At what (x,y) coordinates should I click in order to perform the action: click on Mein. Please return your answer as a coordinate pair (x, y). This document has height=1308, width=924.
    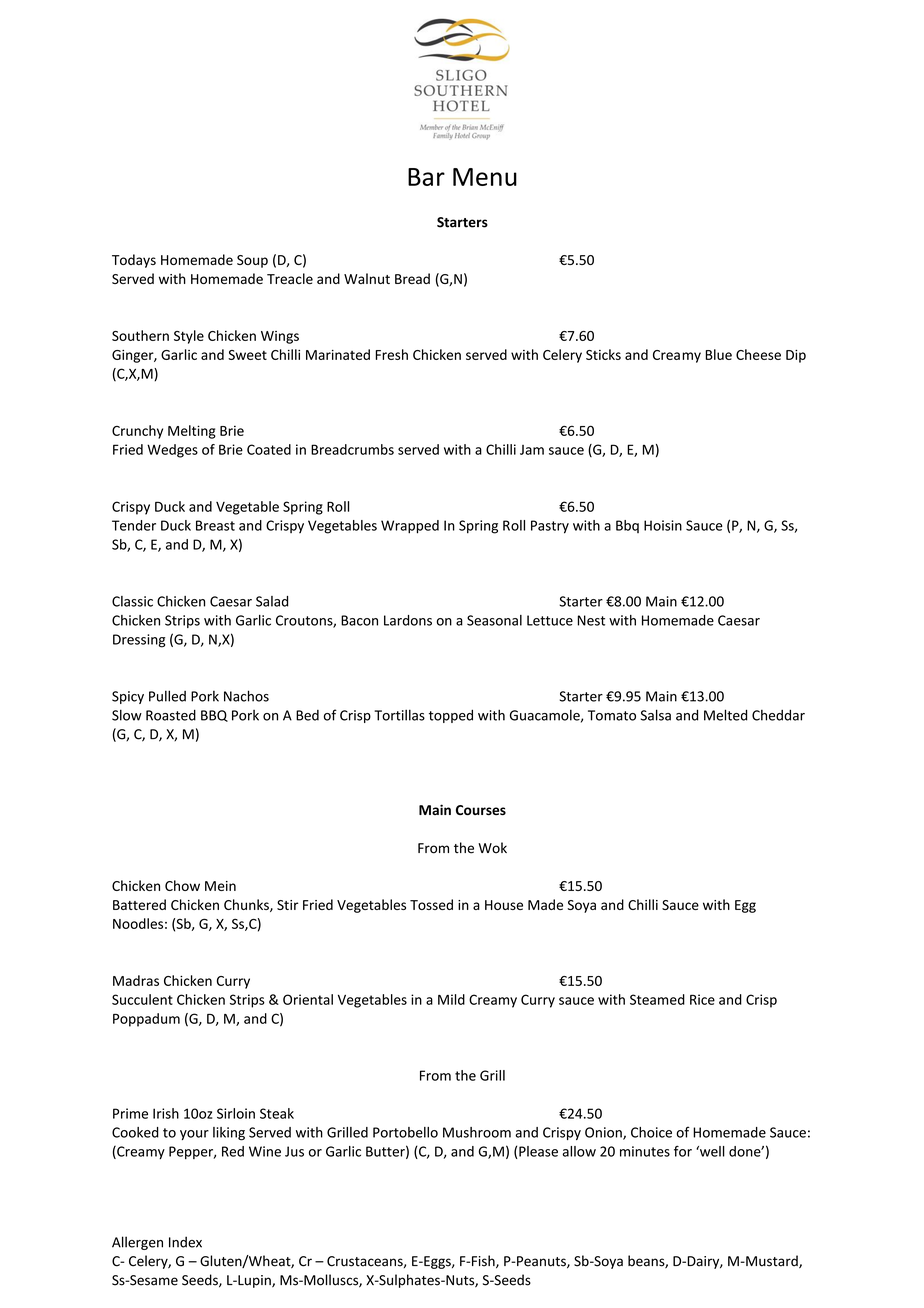
    Looking at the image, I should click on (220, 886).
